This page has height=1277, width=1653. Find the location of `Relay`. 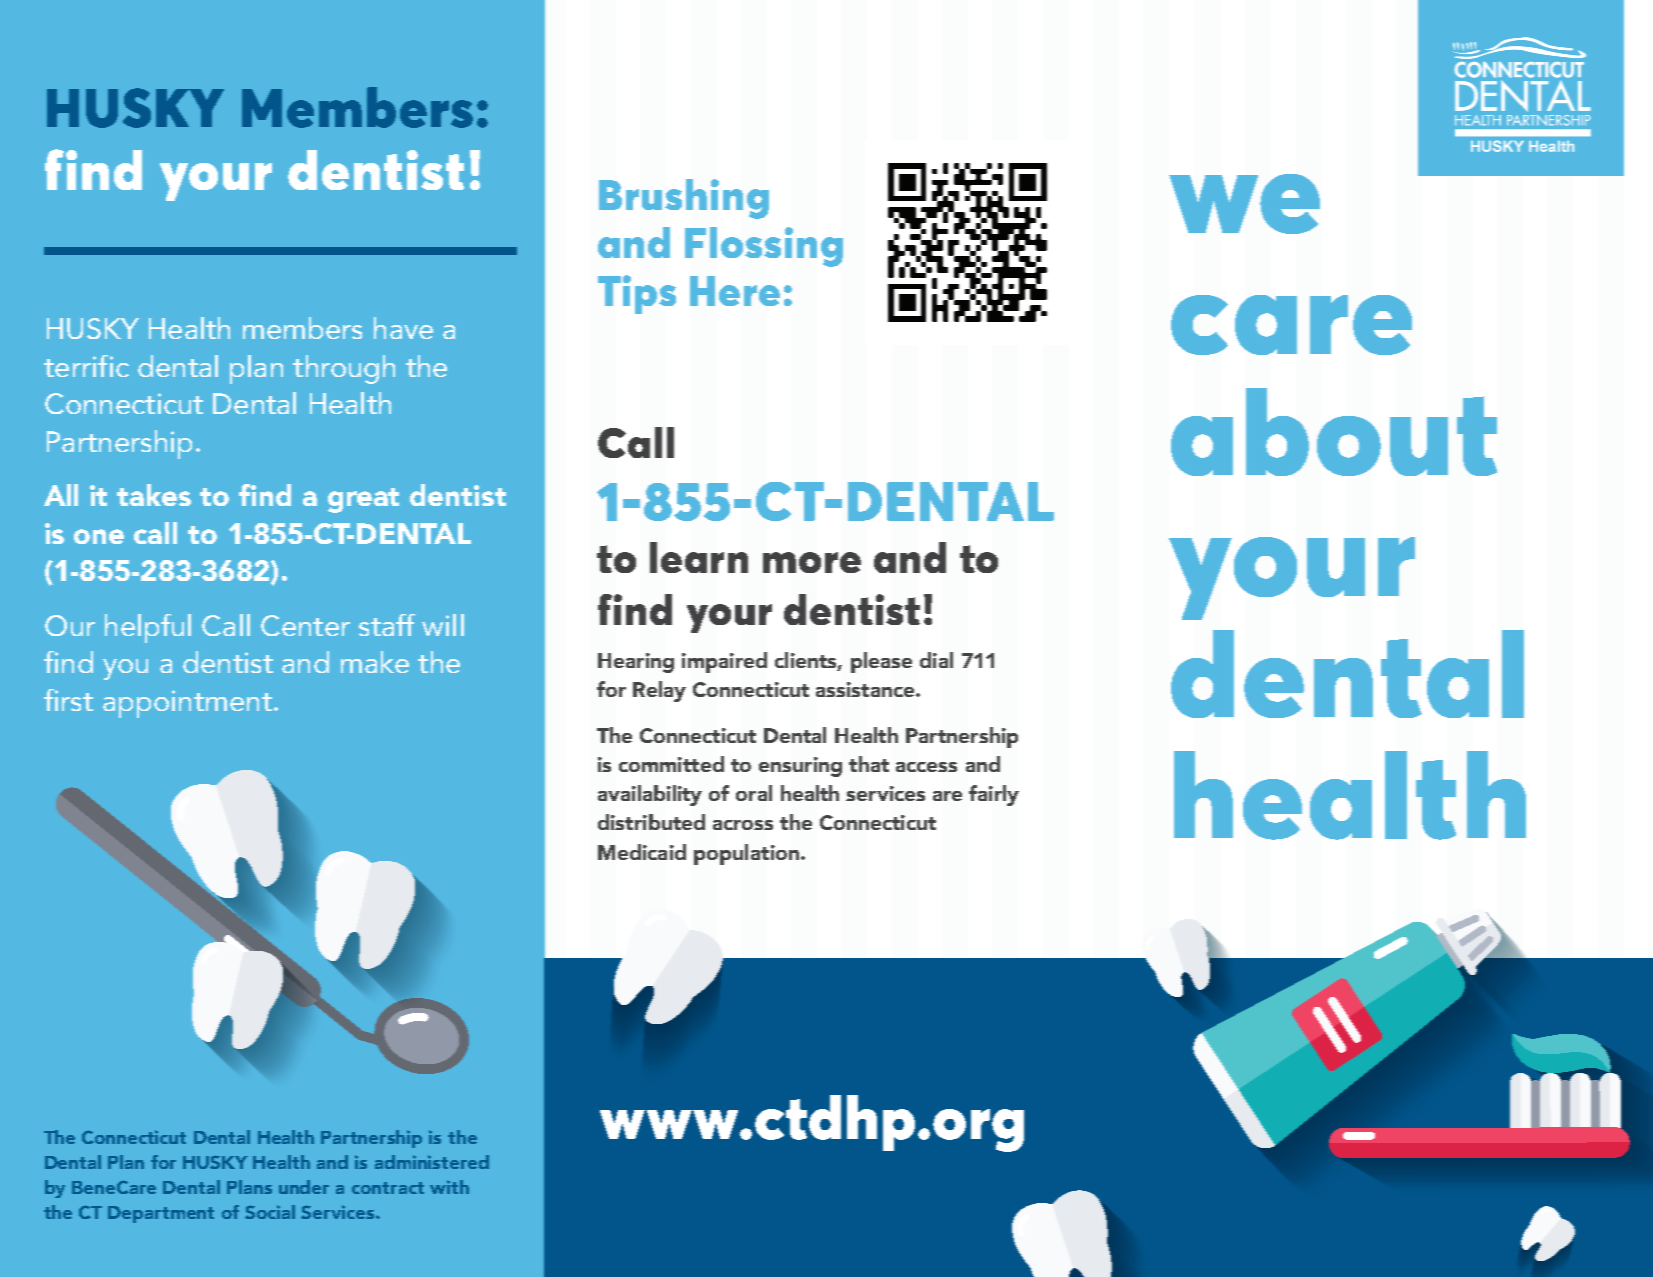

Relay is located at coordinates (659, 691).
